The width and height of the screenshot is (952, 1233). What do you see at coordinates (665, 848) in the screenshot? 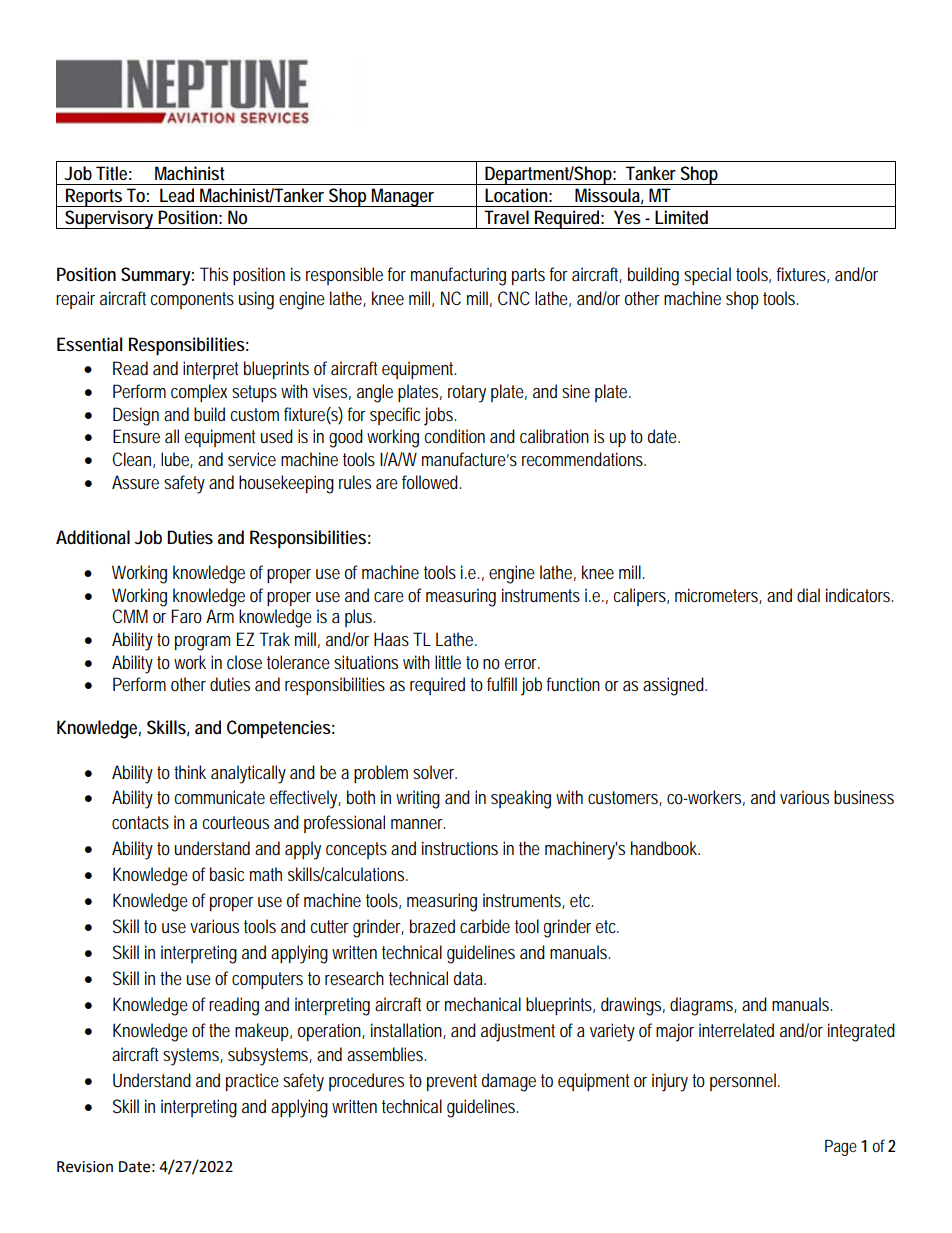
I see `handbook` at bounding box center [665, 848].
